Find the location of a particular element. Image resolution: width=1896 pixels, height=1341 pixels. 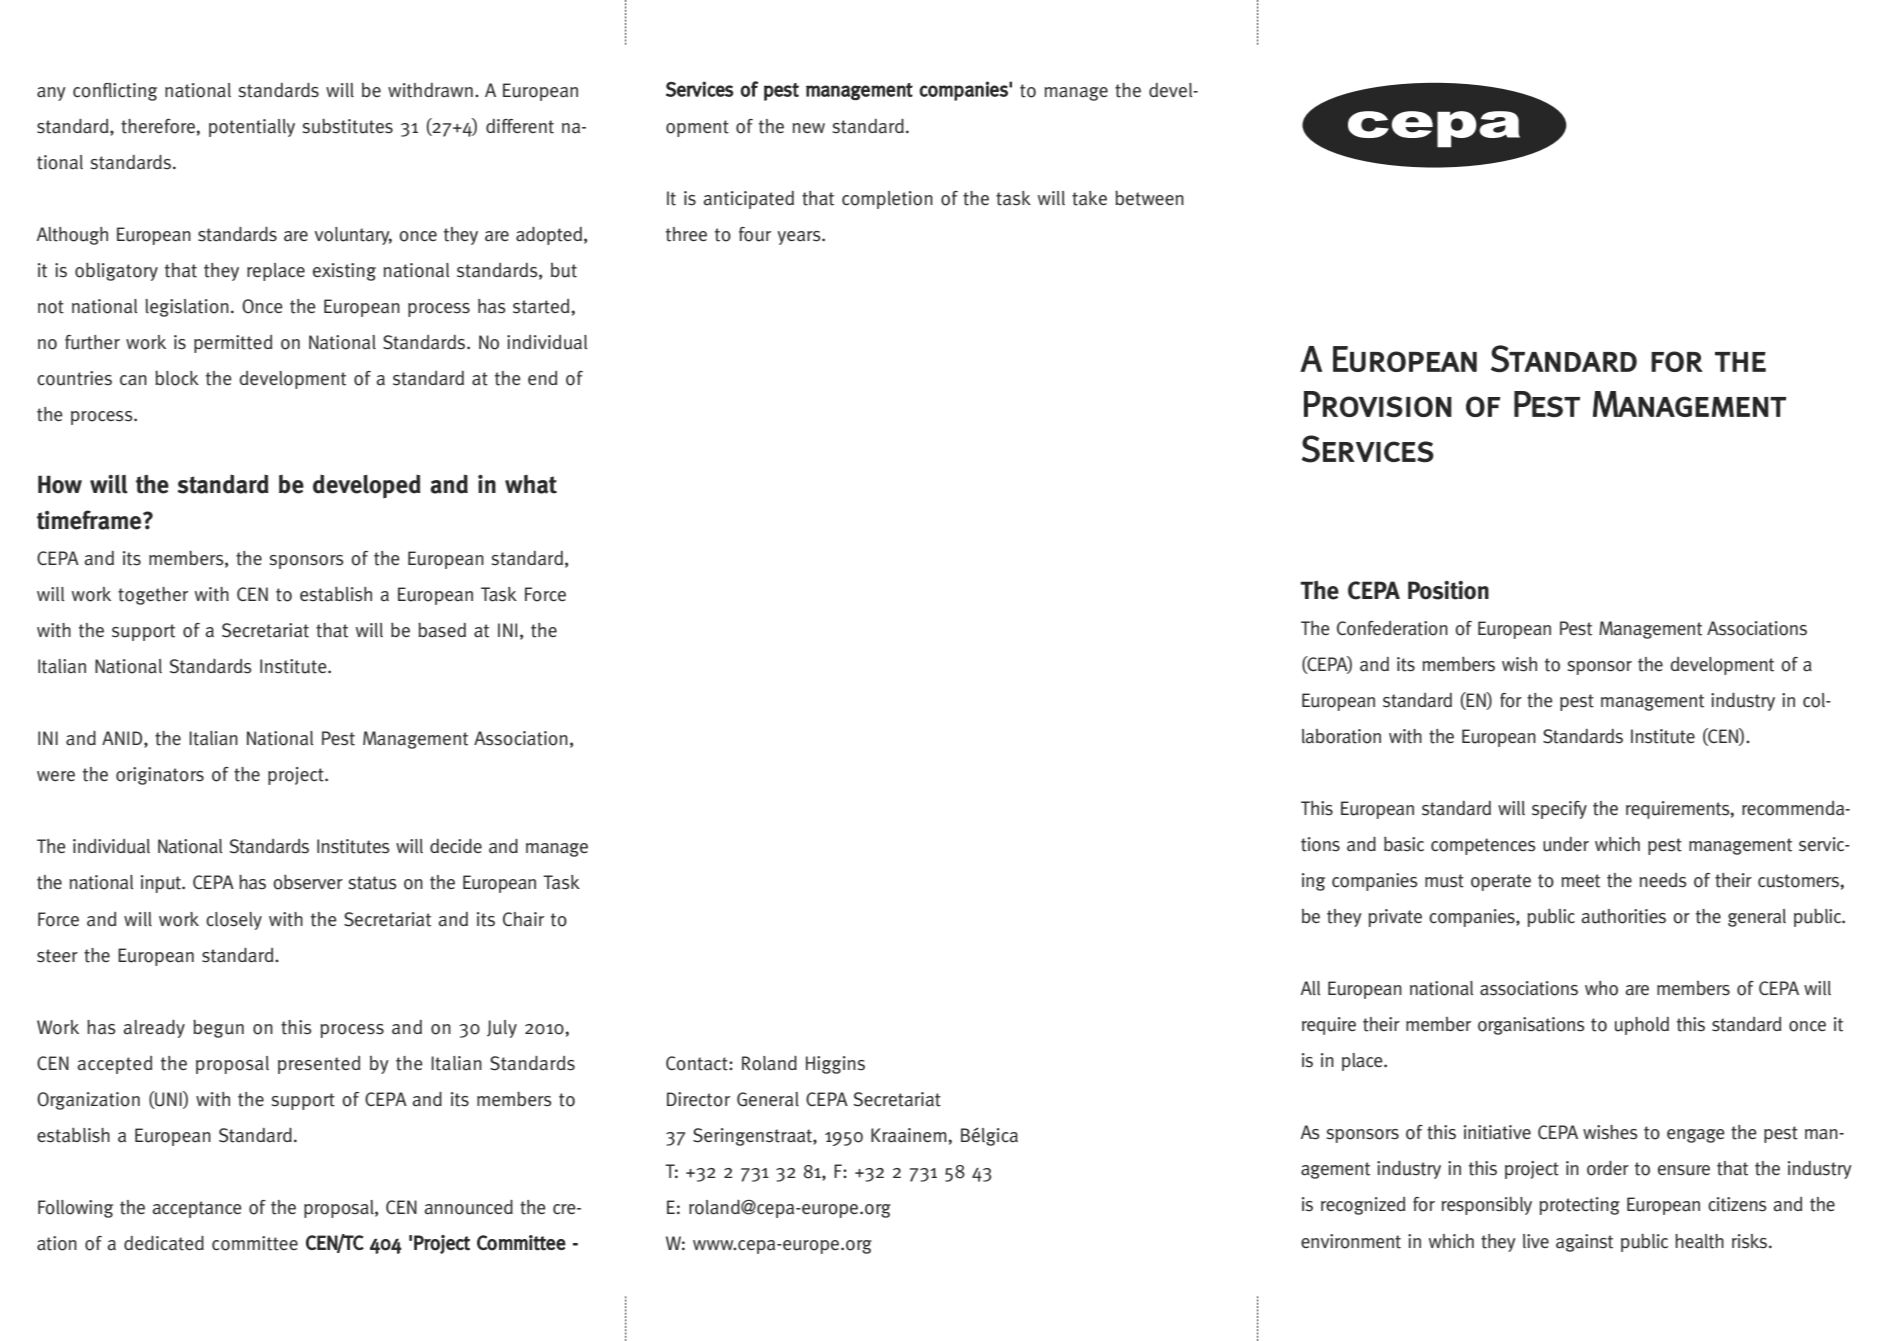

new is located at coordinates (809, 128).
